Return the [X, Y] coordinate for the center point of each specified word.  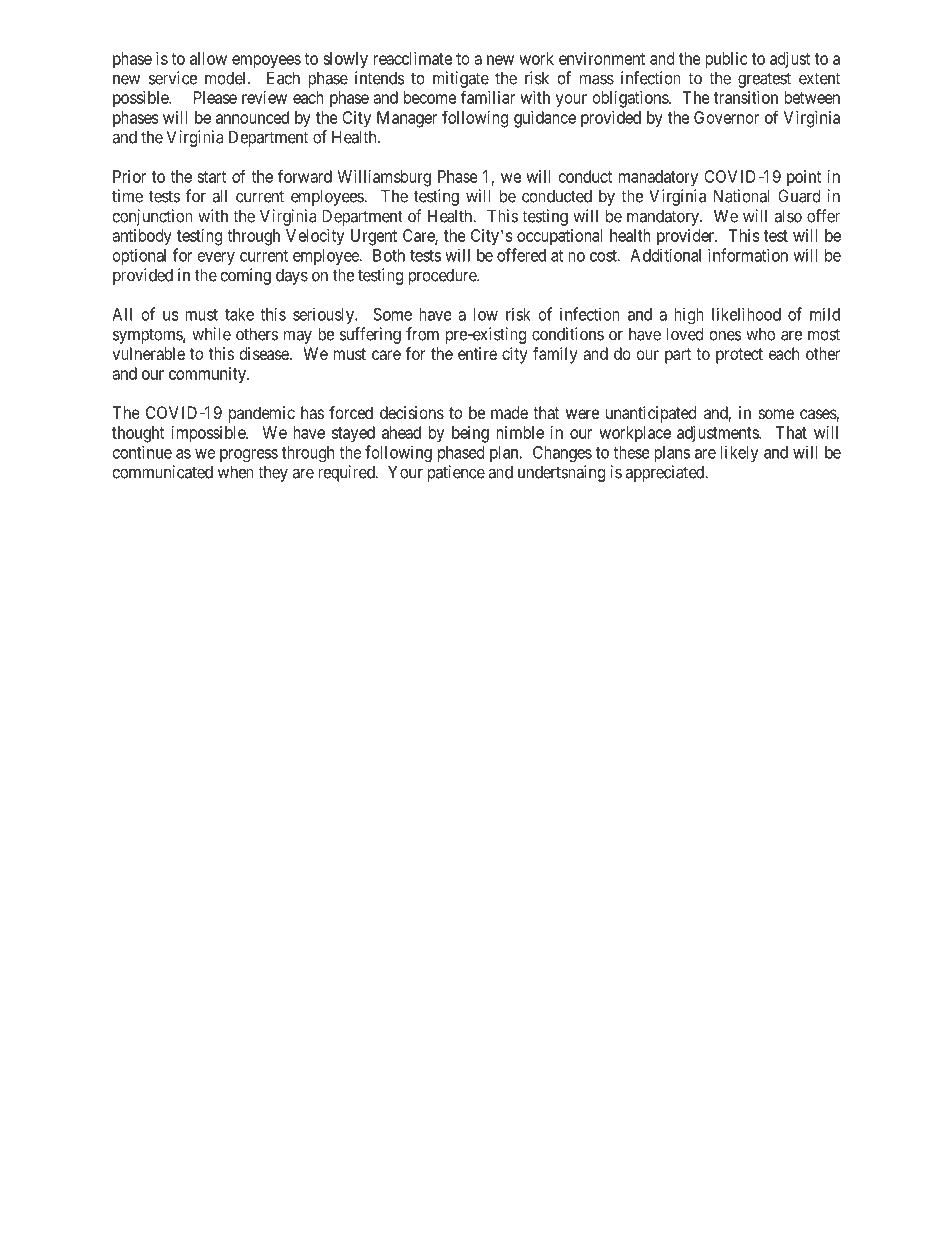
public [726, 60]
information [748, 255]
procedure [443, 276]
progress [249, 455]
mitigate [461, 79]
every [216, 258]
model [227, 78]
